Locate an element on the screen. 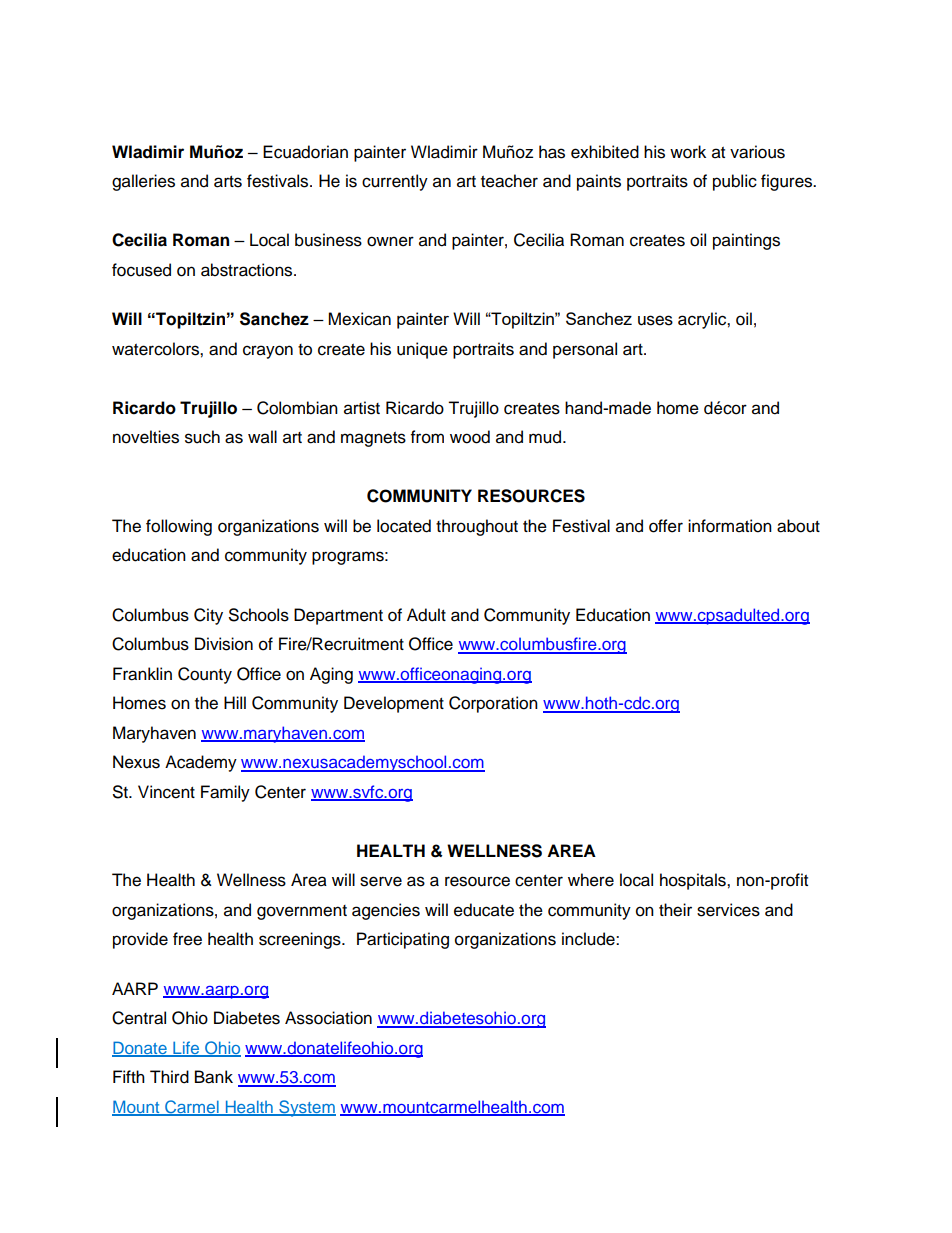 This screenshot has width=952, height=1233. wood is located at coordinates (470, 437).
